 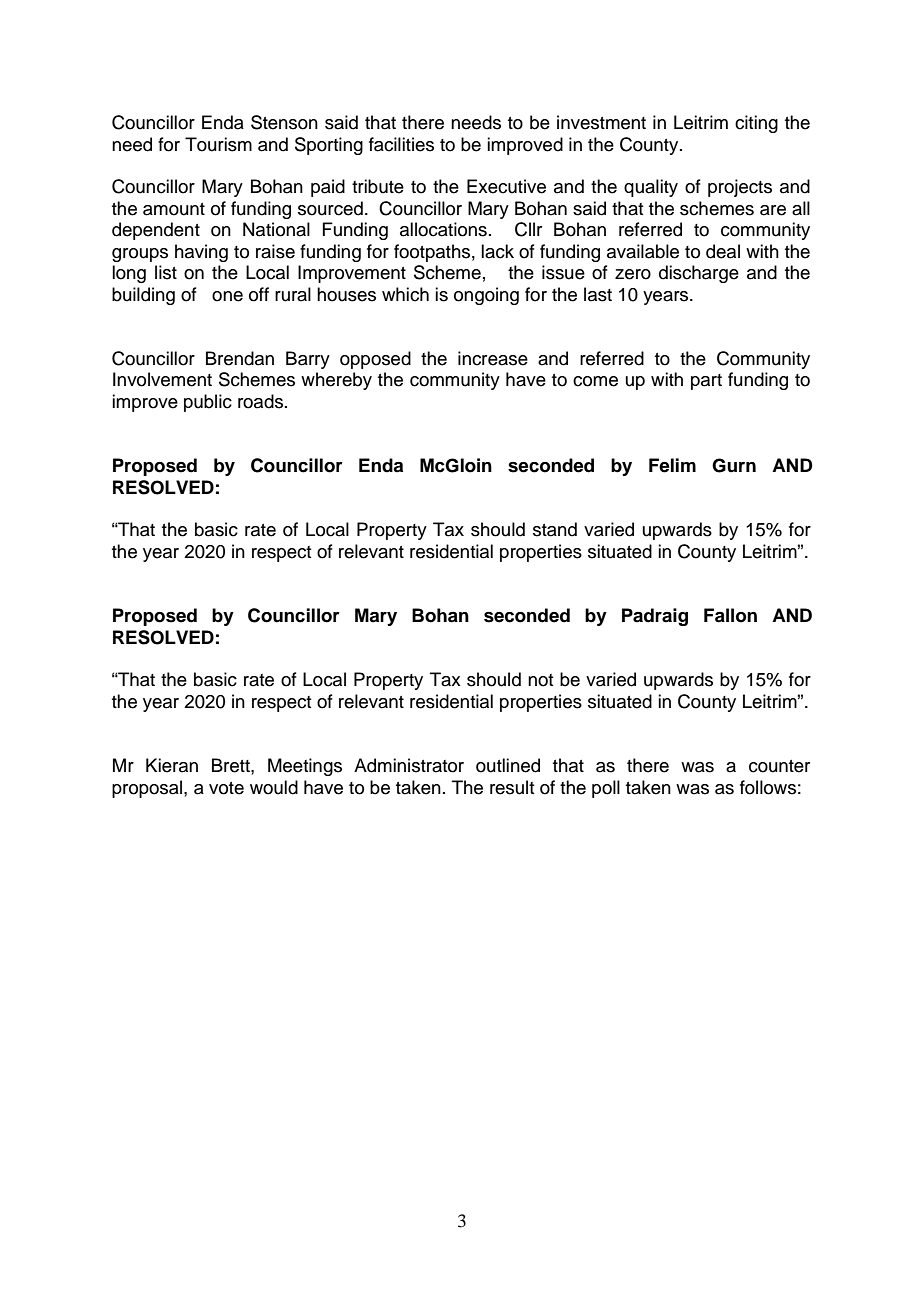 I want to click on Kieran, so click(x=172, y=765).
